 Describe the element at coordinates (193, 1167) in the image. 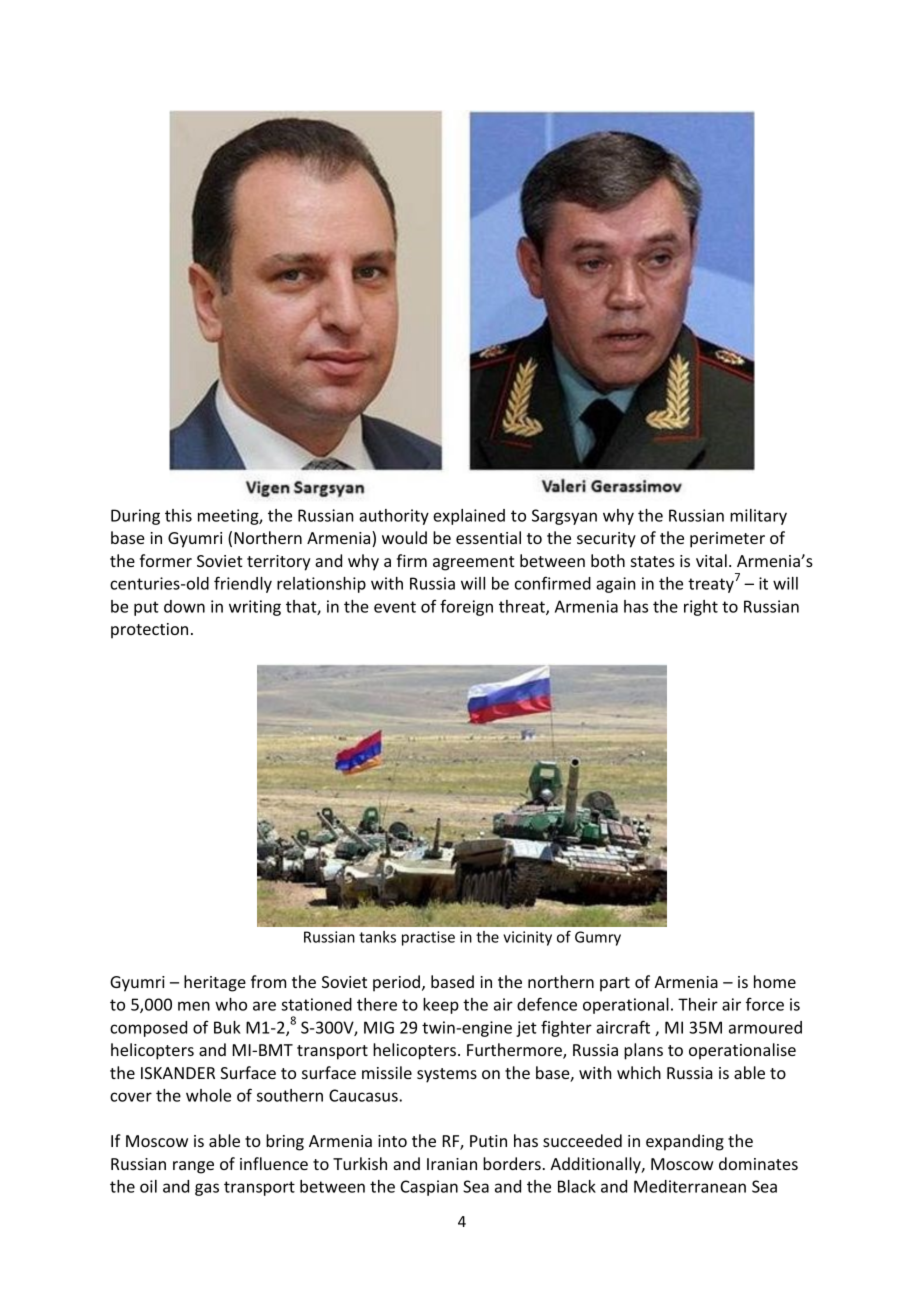

I see `range` at that location.
